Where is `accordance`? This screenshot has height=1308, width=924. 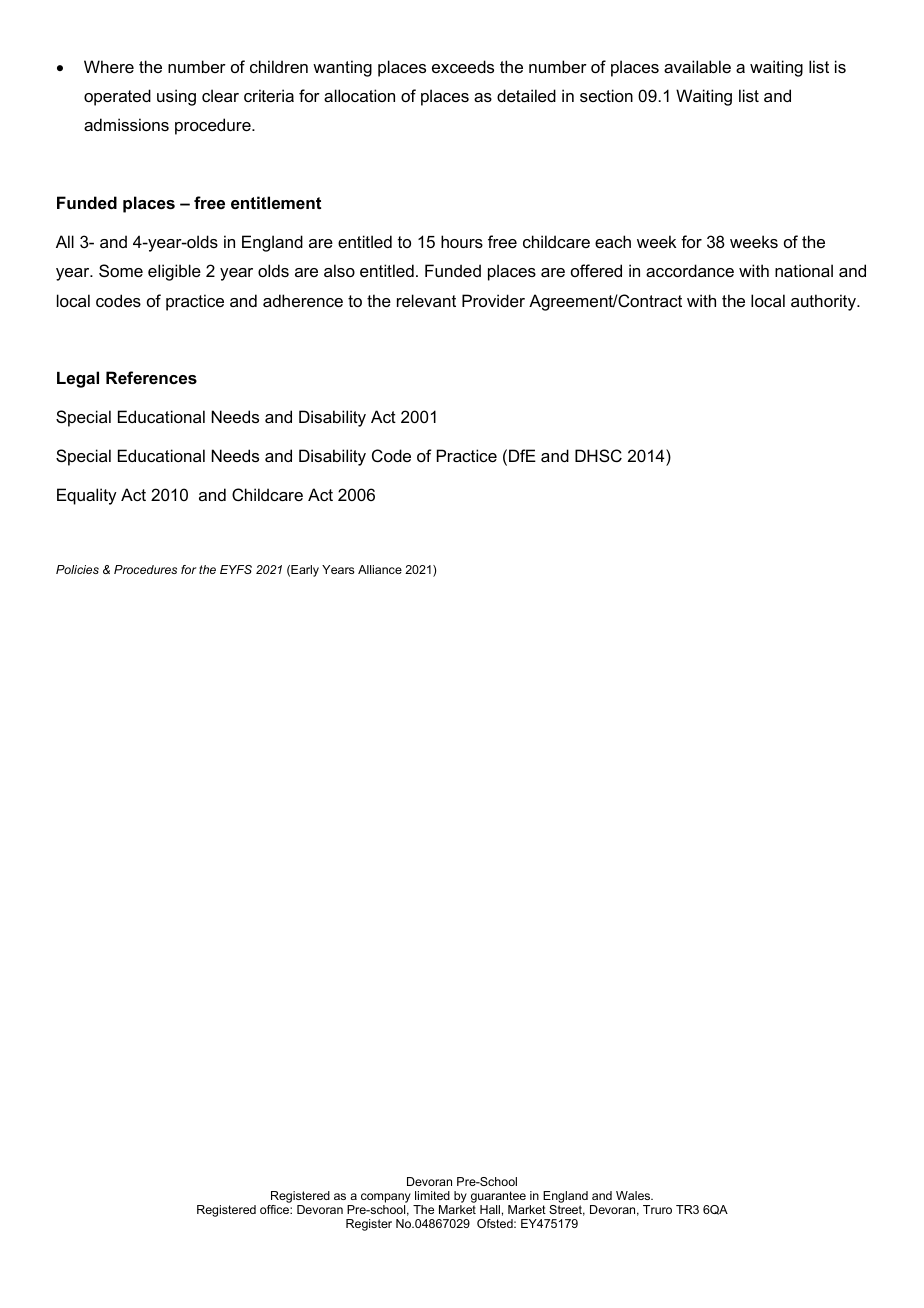 accordance is located at coordinates (690, 270).
